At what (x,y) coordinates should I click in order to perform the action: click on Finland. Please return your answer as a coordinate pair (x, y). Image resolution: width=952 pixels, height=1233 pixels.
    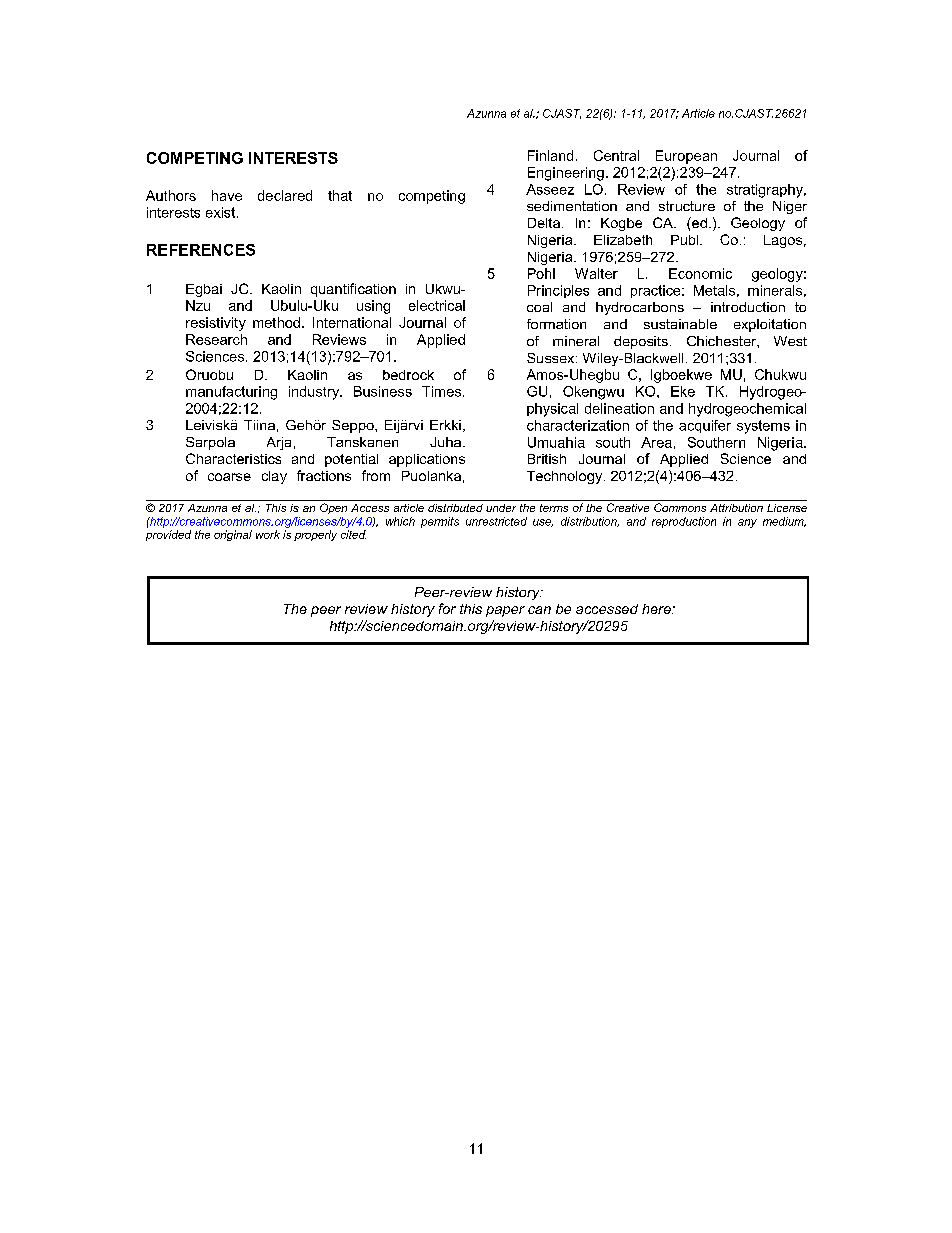
    Looking at the image, I should click on (550, 155).
